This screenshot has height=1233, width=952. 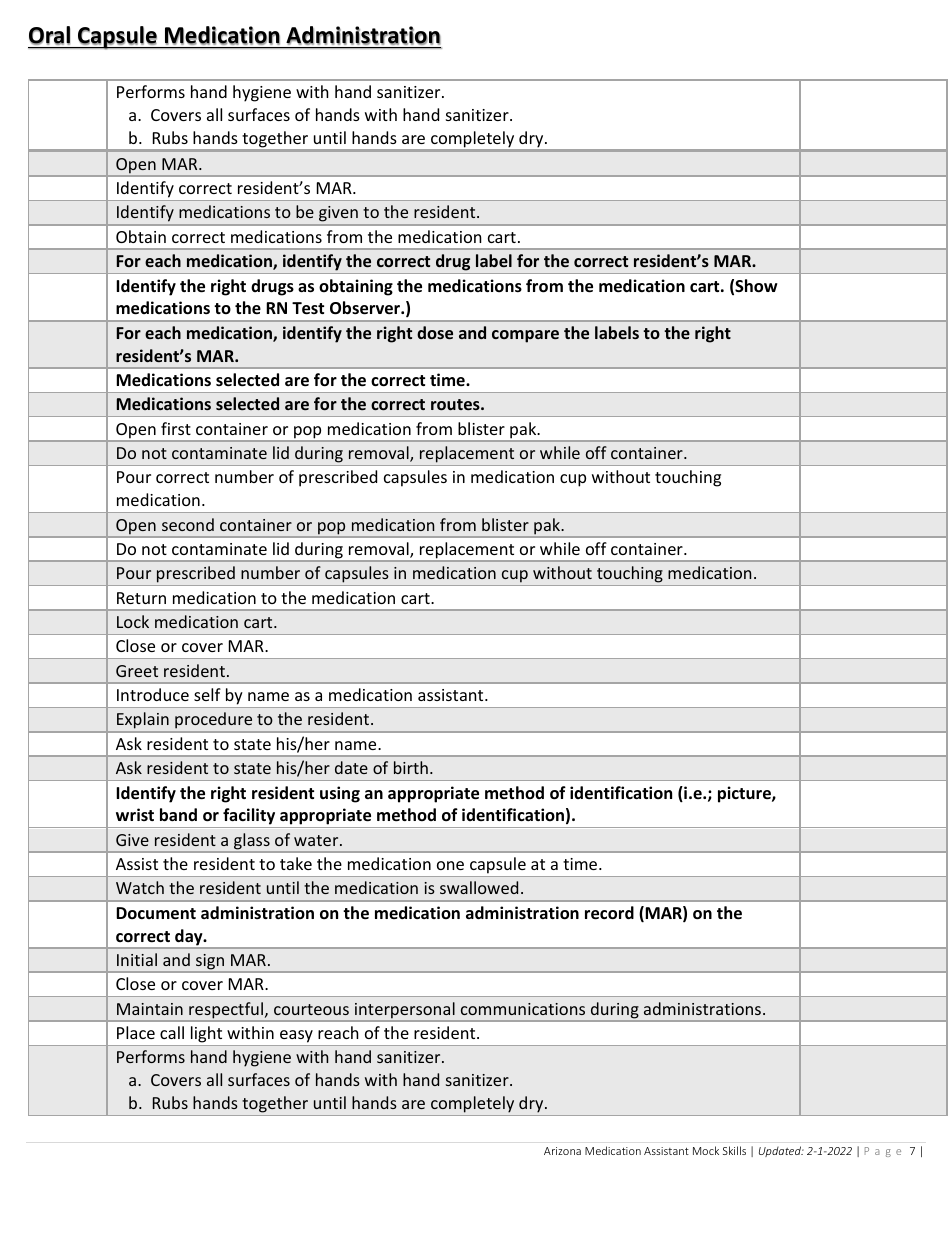 I want to click on interpersonal, so click(x=405, y=1011).
